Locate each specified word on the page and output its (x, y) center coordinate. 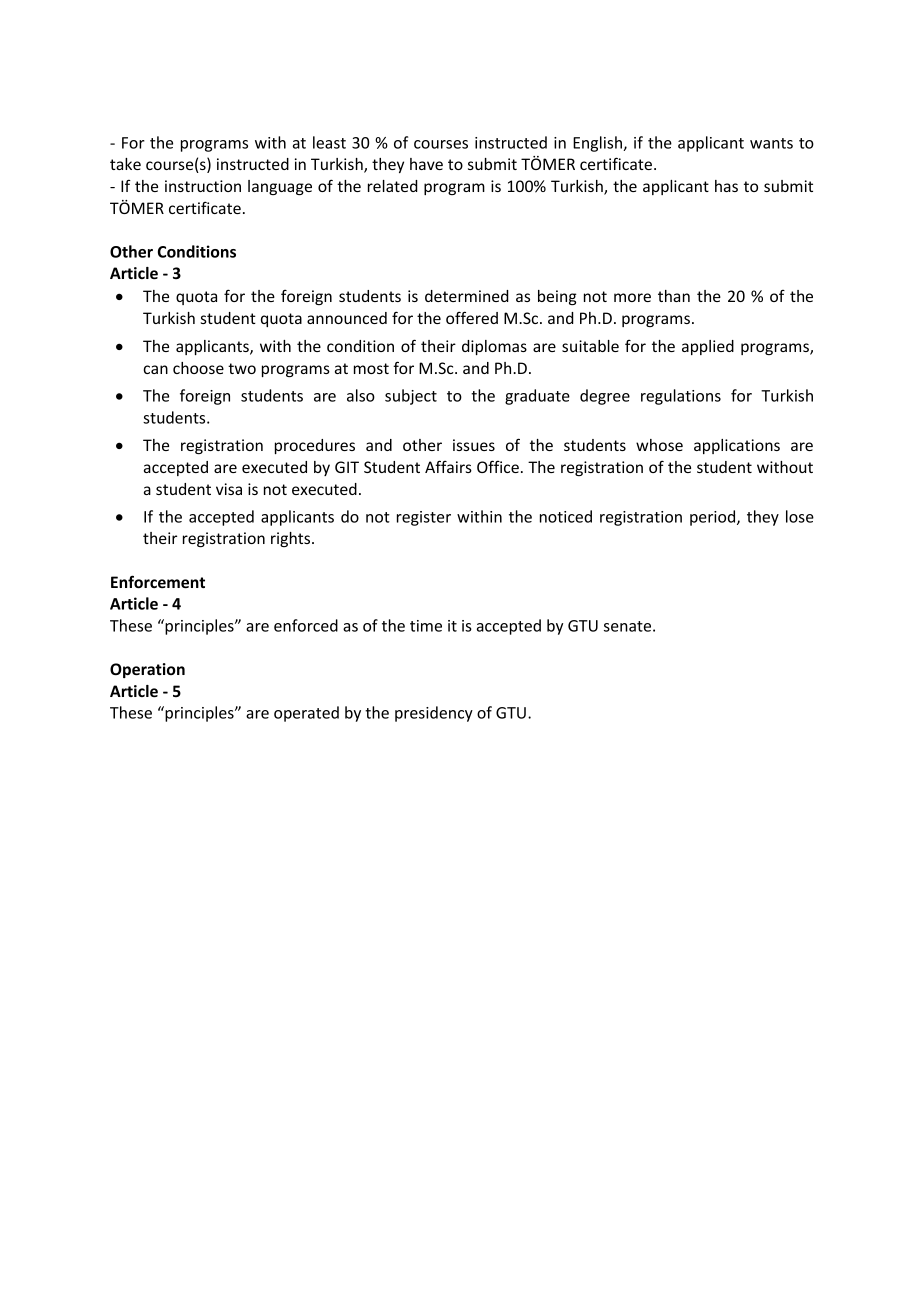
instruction (203, 186)
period (714, 518)
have (426, 164)
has (726, 186)
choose (198, 368)
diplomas (494, 347)
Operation (147, 670)
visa (229, 489)
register (424, 518)
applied (708, 347)
